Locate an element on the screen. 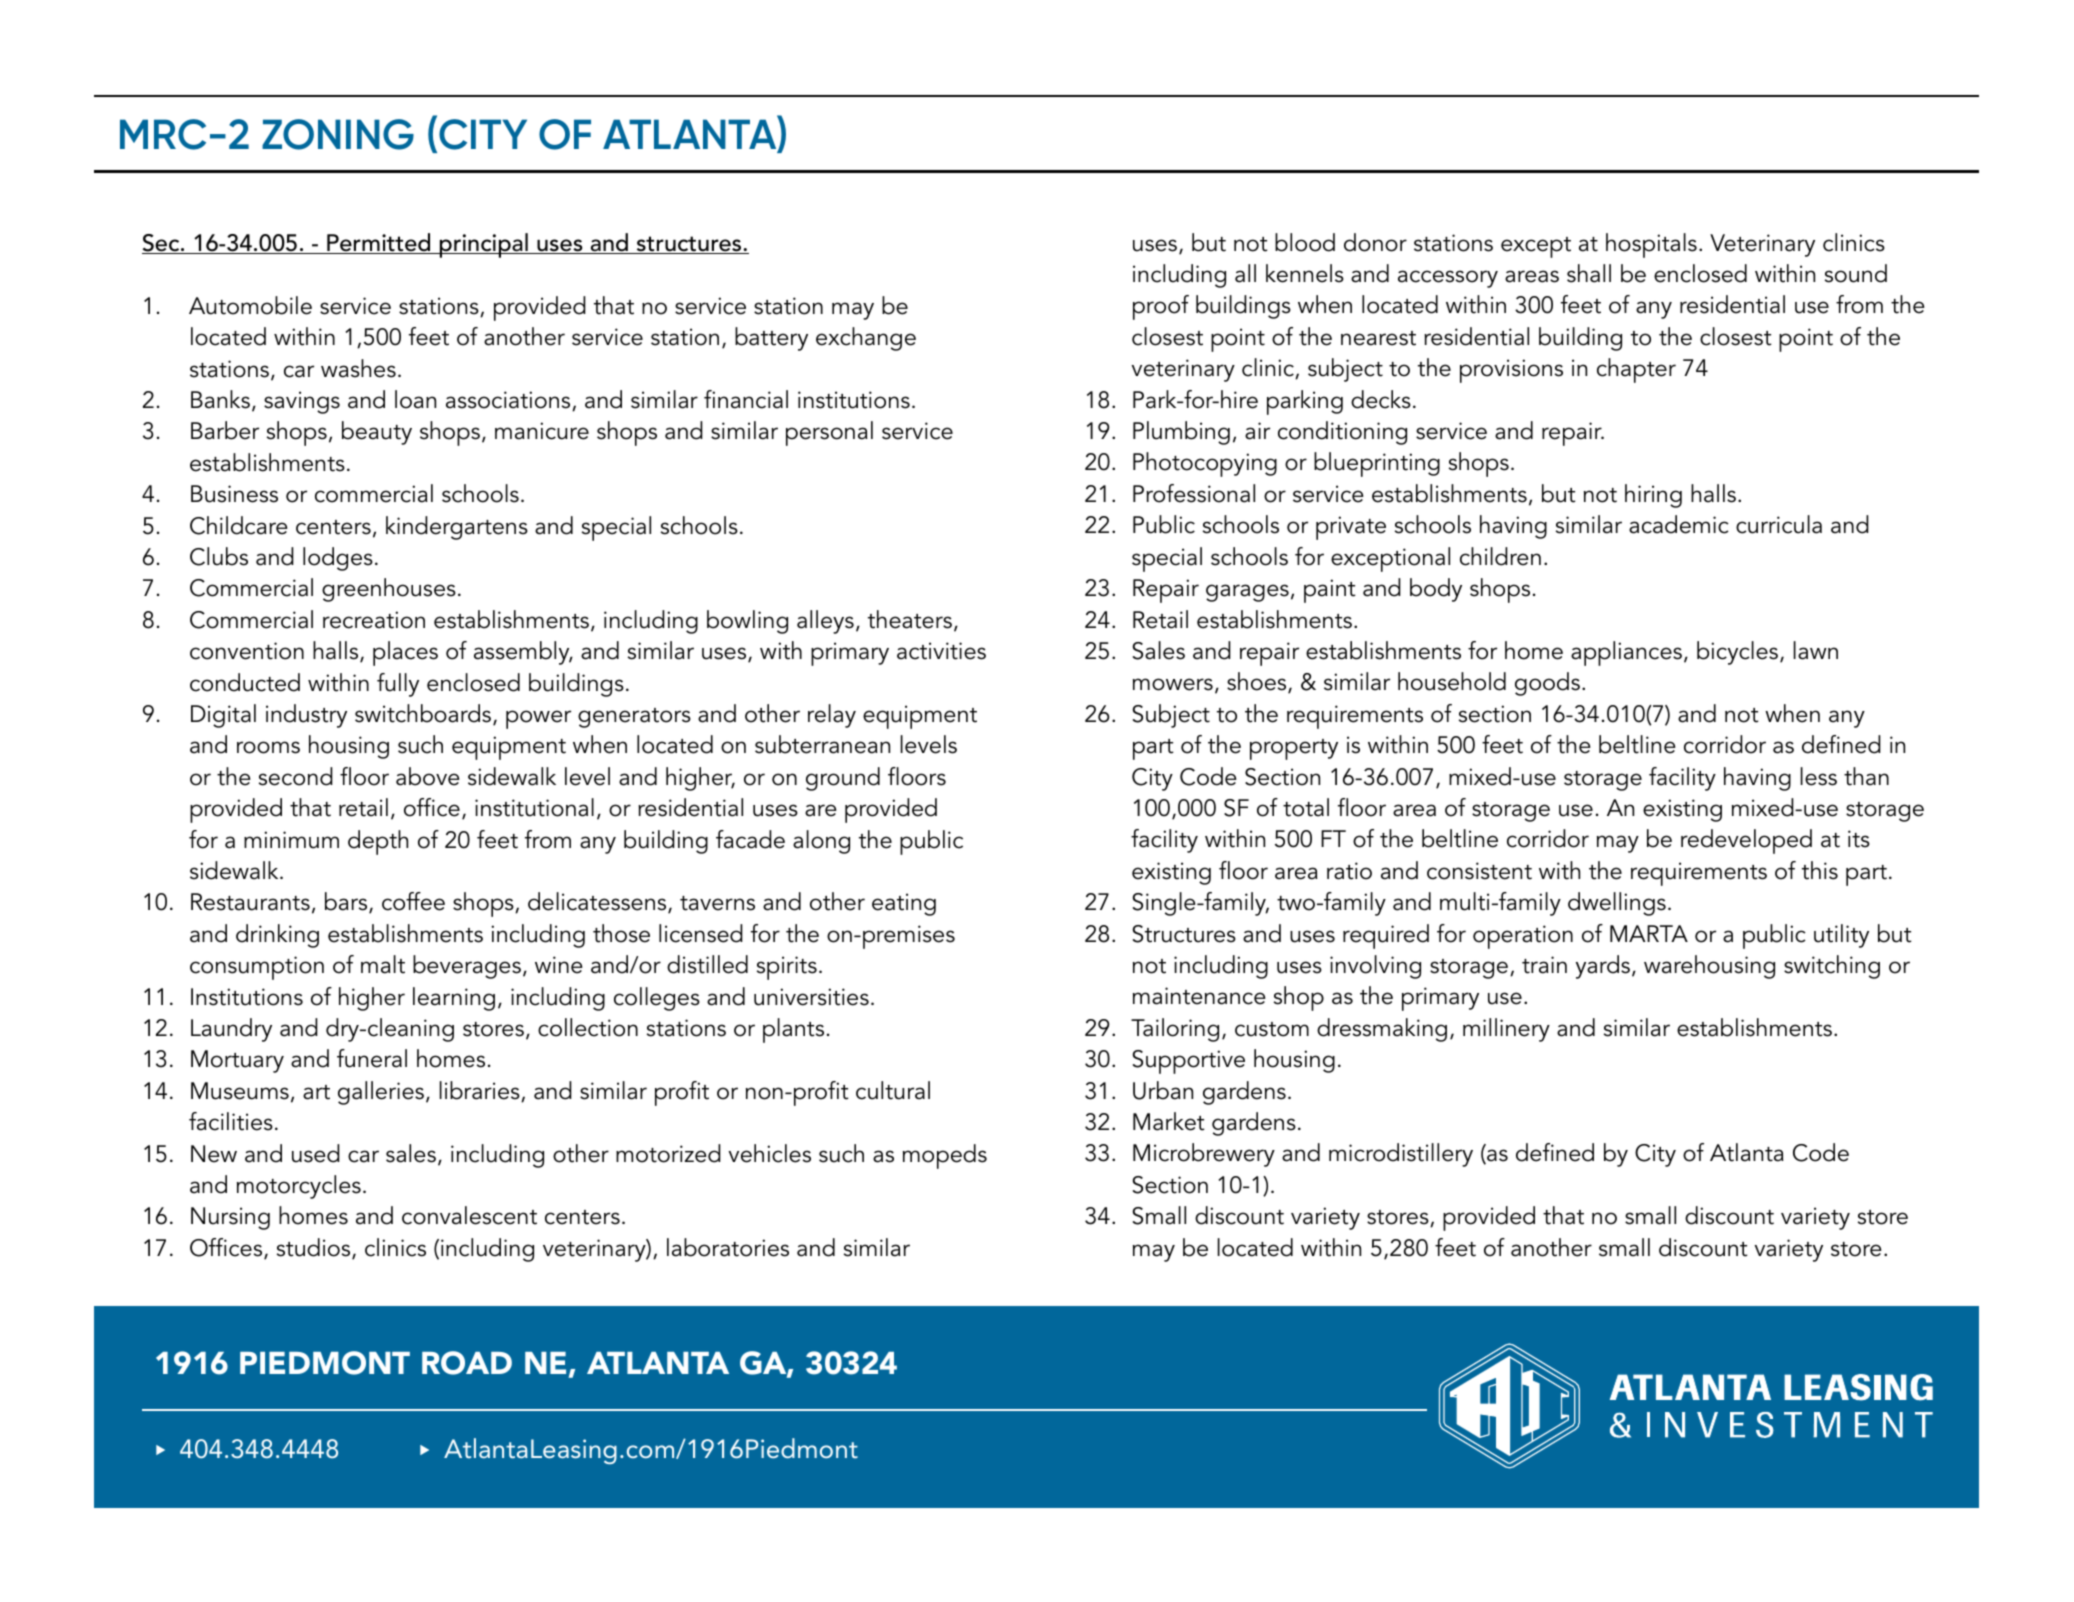 The image size is (2074, 1602). blood is located at coordinates (1305, 242).
